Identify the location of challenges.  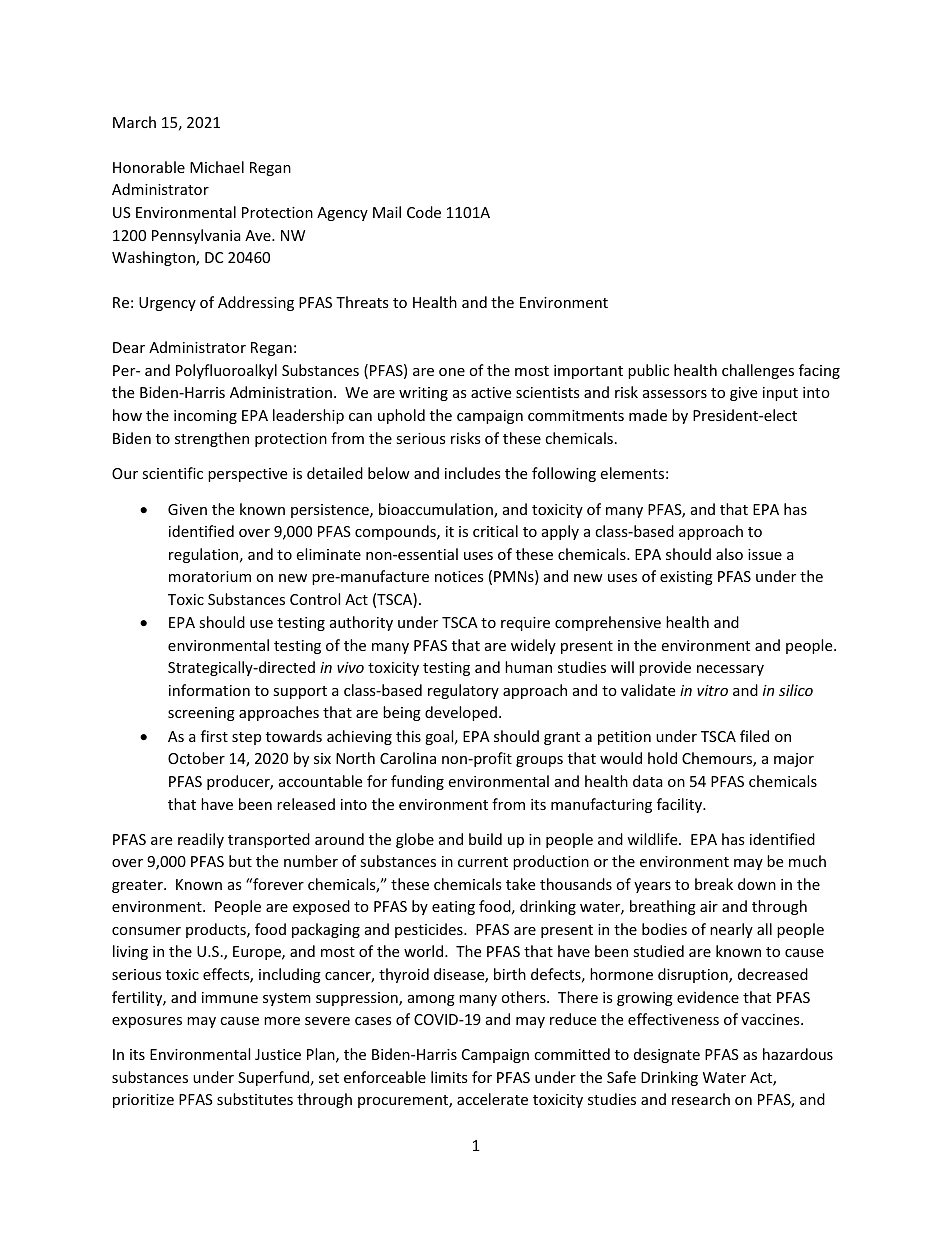
(758, 371).
